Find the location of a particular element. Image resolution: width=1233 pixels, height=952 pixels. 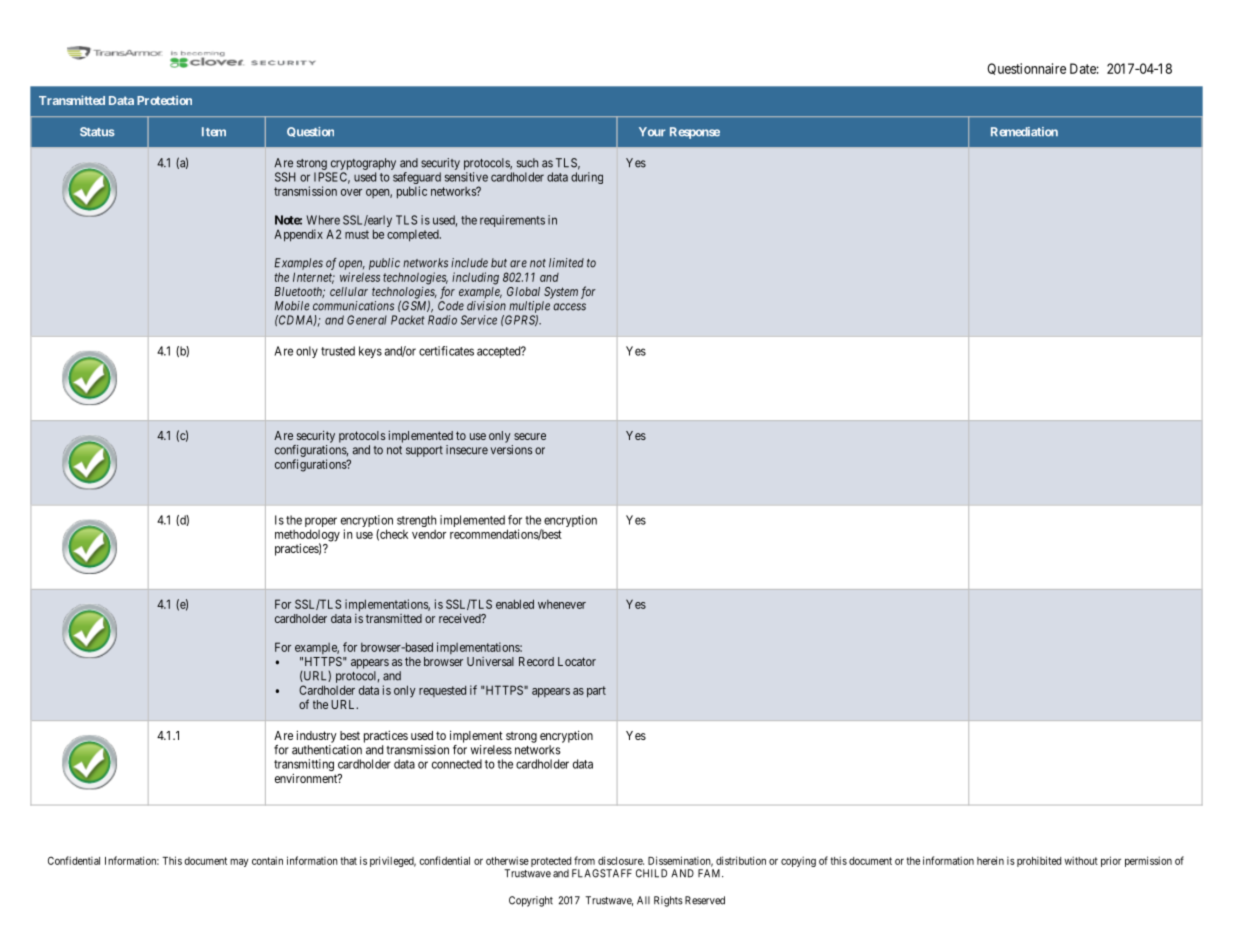

Your is located at coordinates (652, 131).
